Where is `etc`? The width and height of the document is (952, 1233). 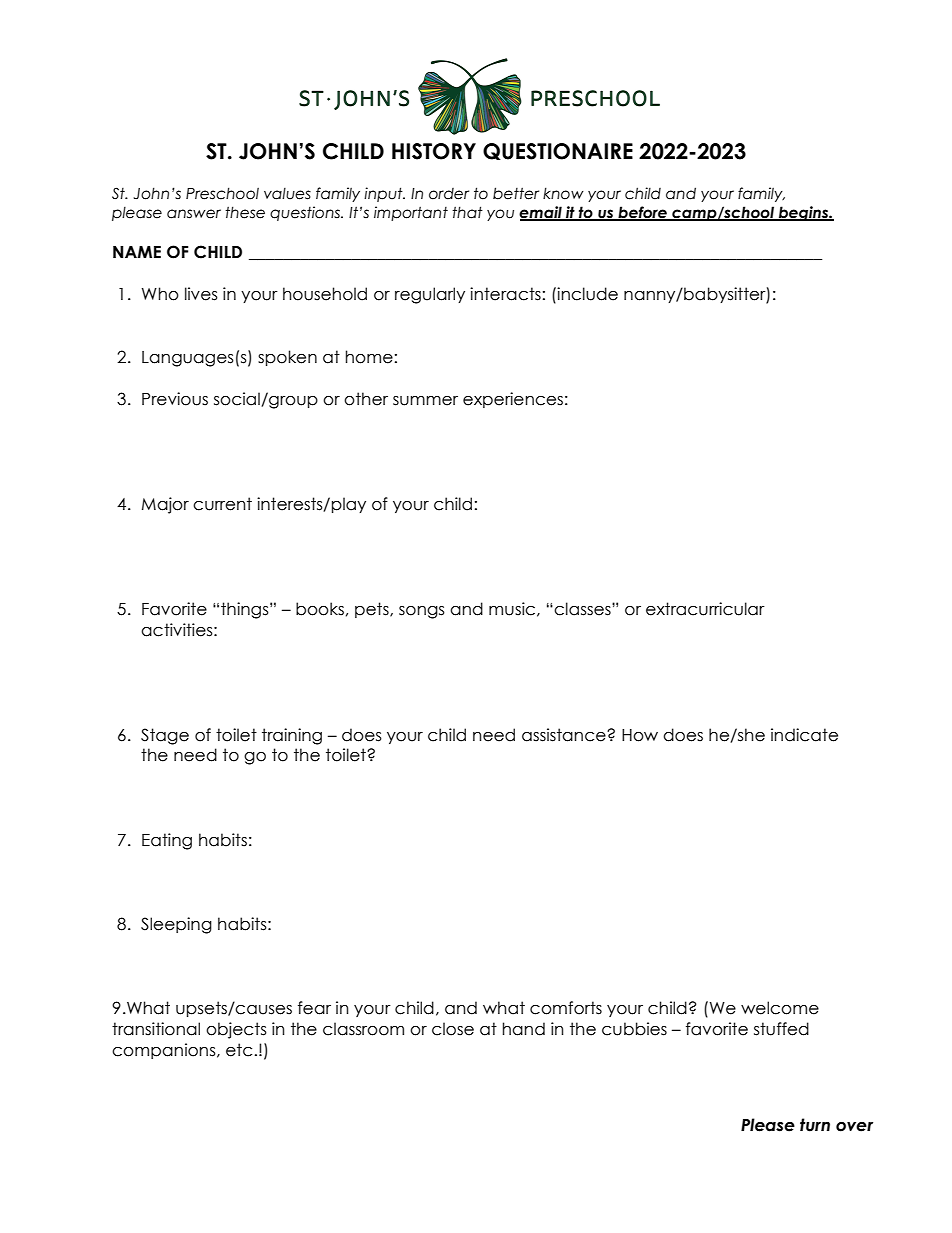 etc is located at coordinates (239, 1050).
